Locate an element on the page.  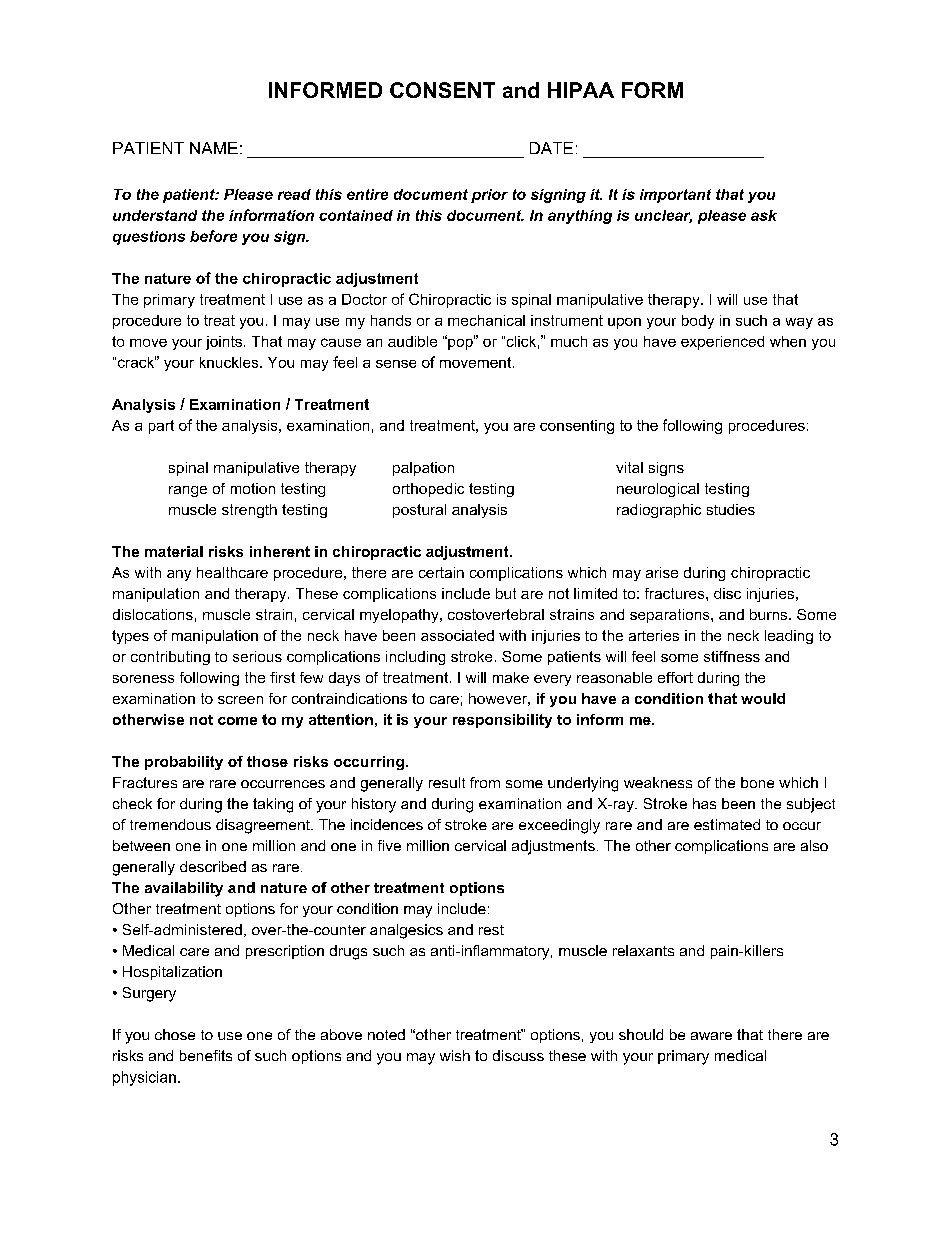
certain is located at coordinates (441, 572).
